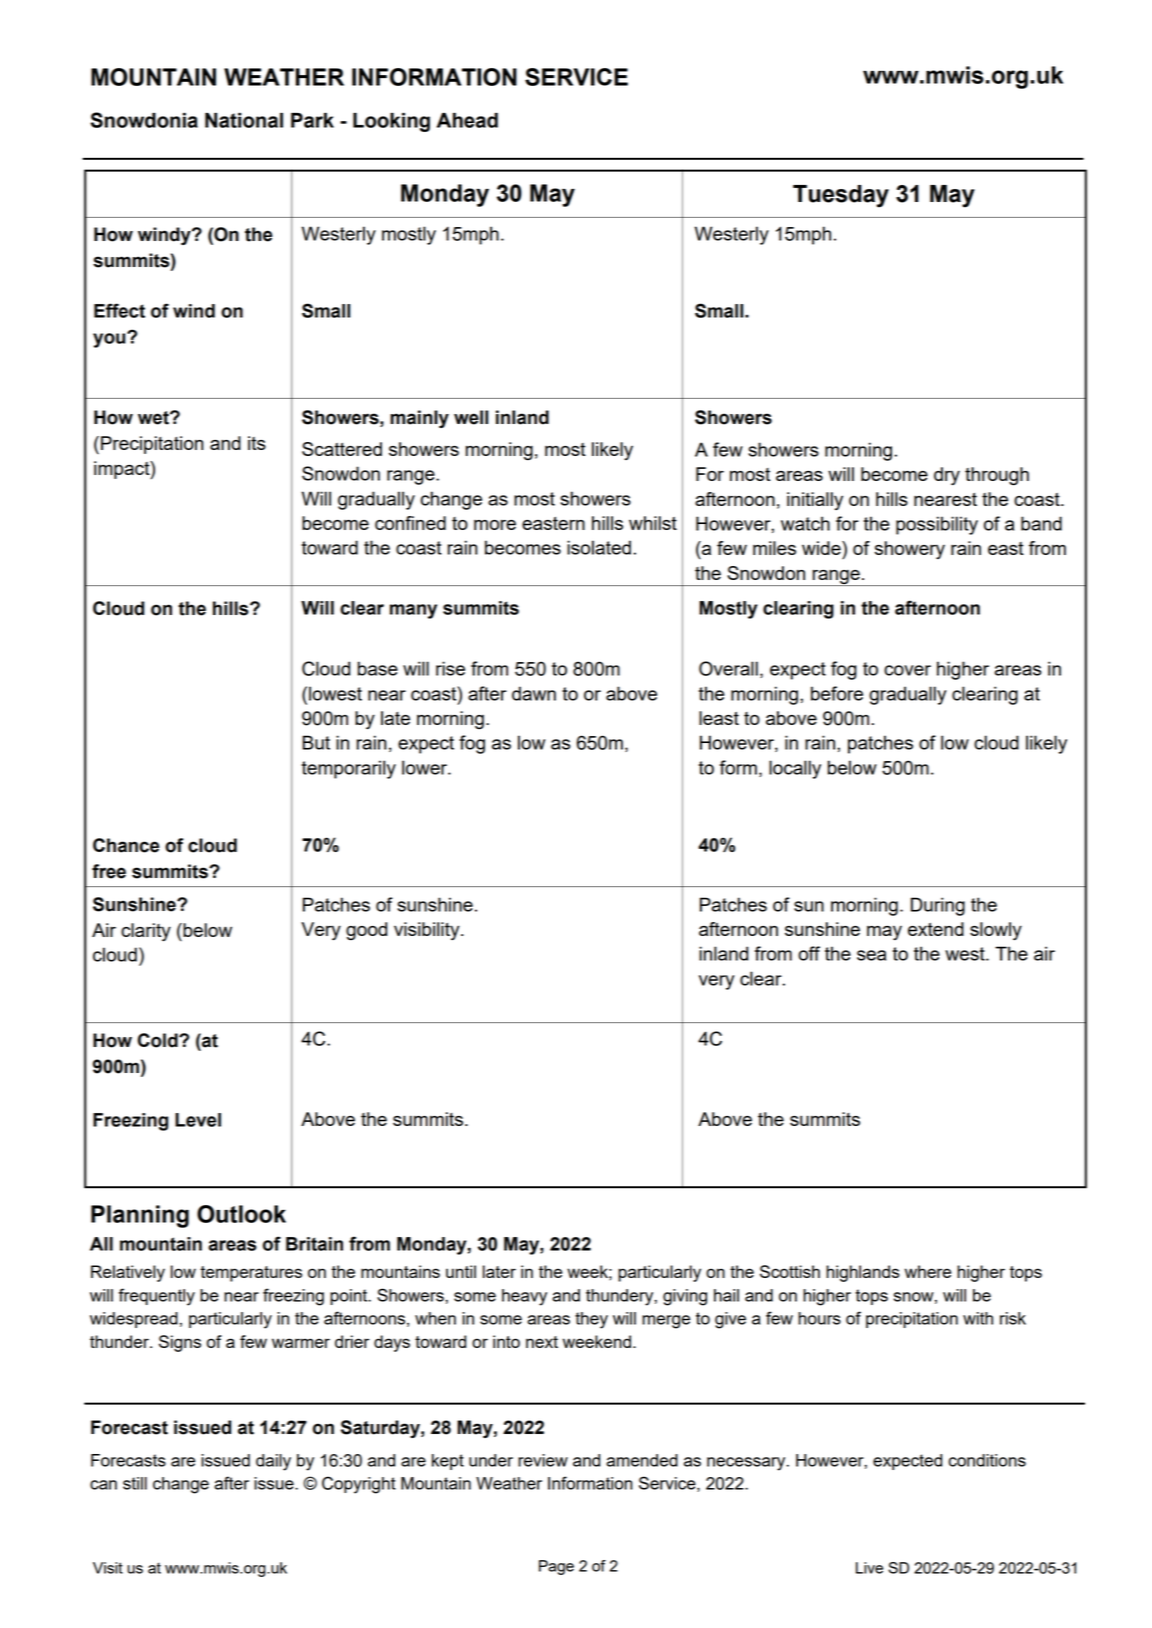 The height and width of the screenshot is (1628, 1152). What do you see at coordinates (907, 670) in the screenshot?
I see `cover` at bounding box center [907, 670].
